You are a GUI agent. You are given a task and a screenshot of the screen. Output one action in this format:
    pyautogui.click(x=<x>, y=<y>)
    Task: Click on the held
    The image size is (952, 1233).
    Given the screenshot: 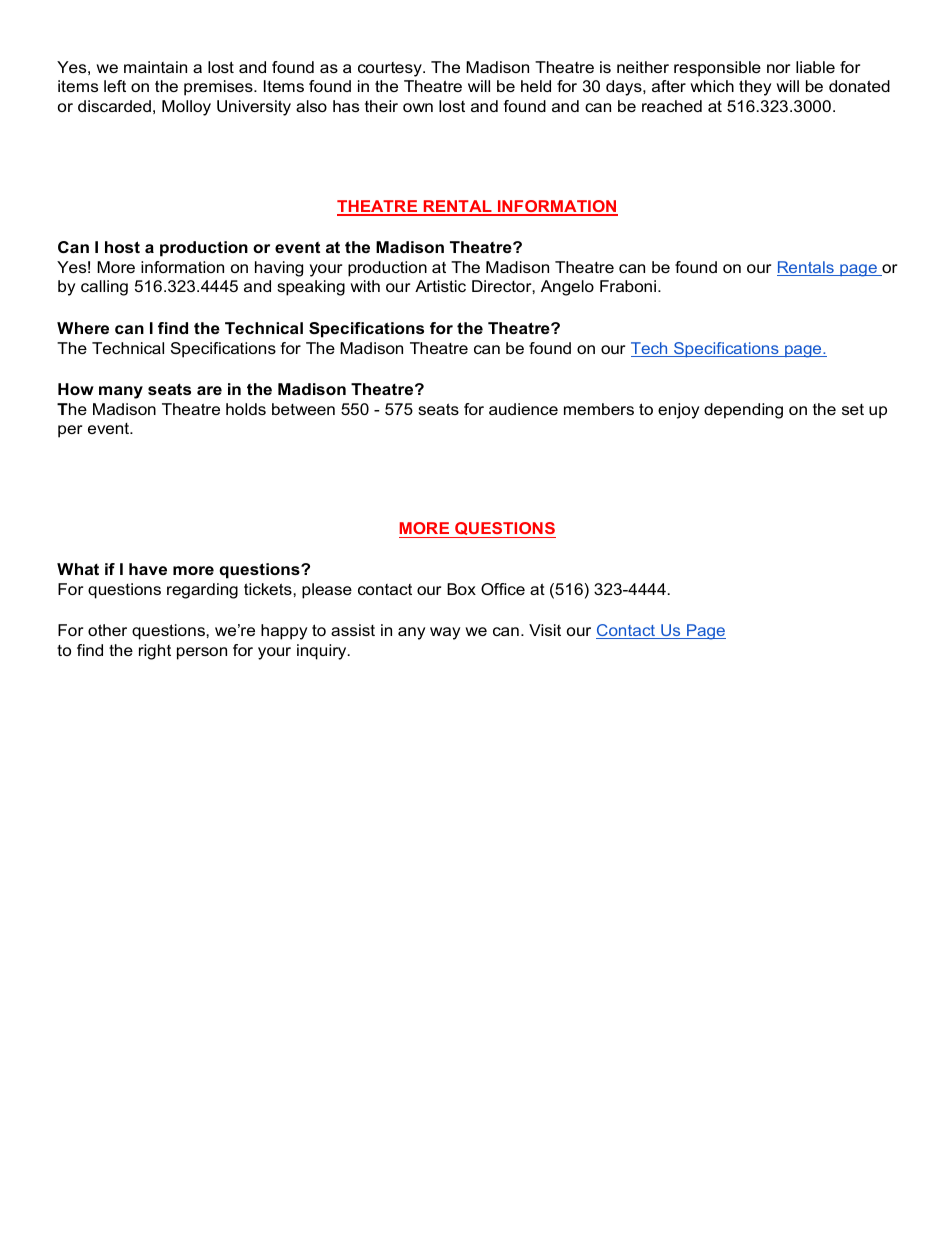 What is the action you would take?
    pyautogui.click(x=536, y=86)
